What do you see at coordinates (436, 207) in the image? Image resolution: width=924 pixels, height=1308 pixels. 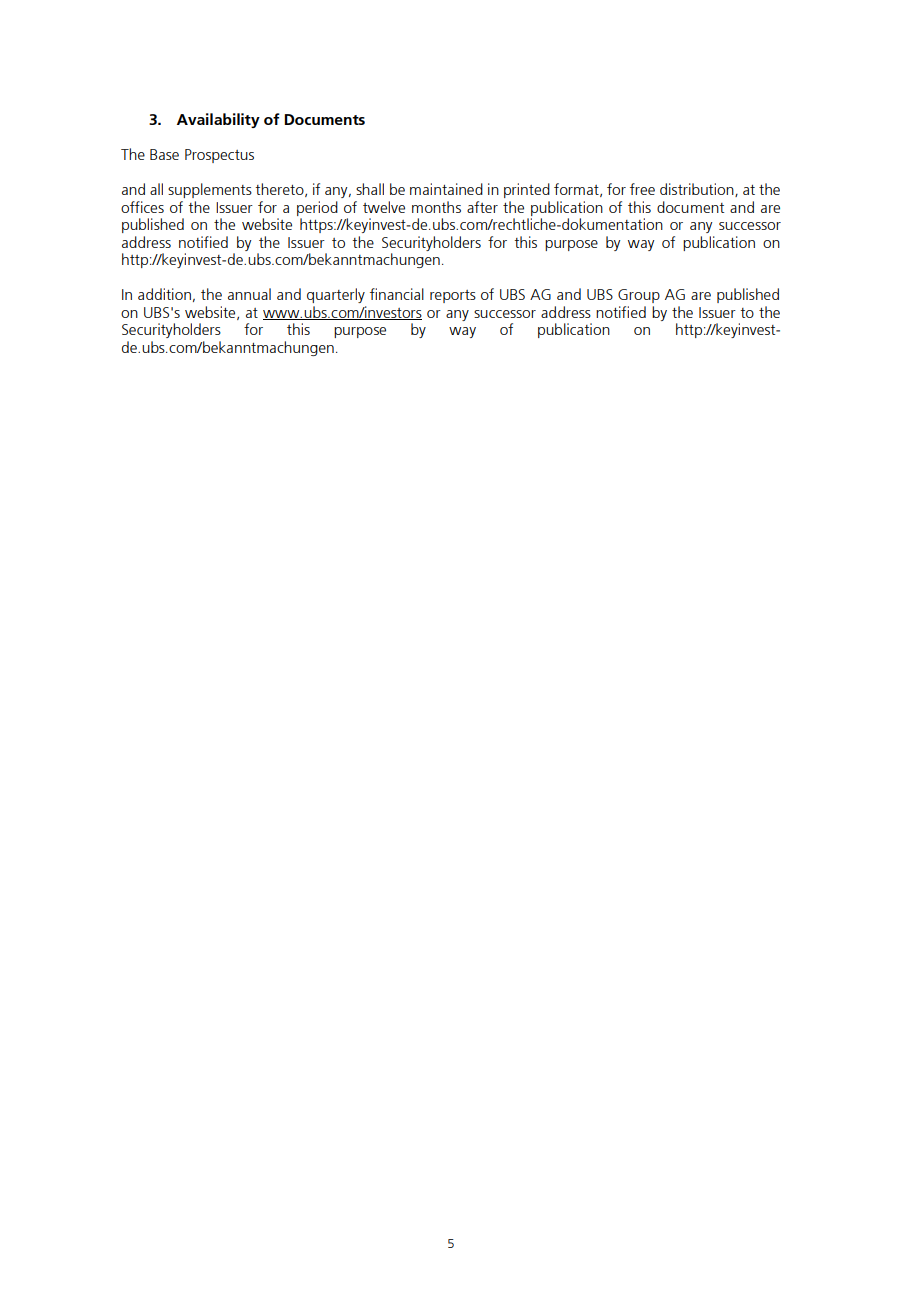 I see `months` at bounding box center [436, 207].
